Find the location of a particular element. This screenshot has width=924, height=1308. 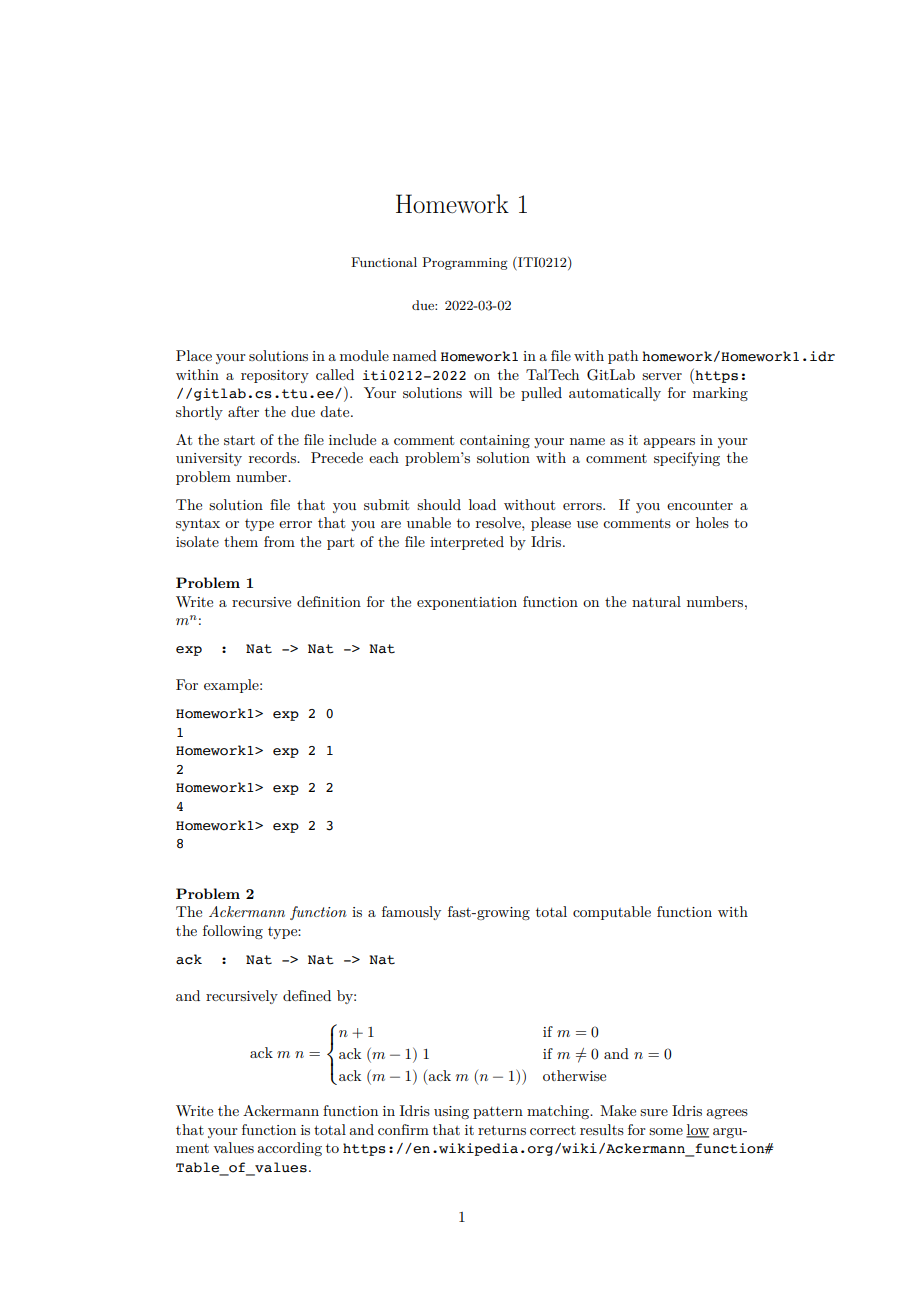

using is located at coordinates (451, 1112).
